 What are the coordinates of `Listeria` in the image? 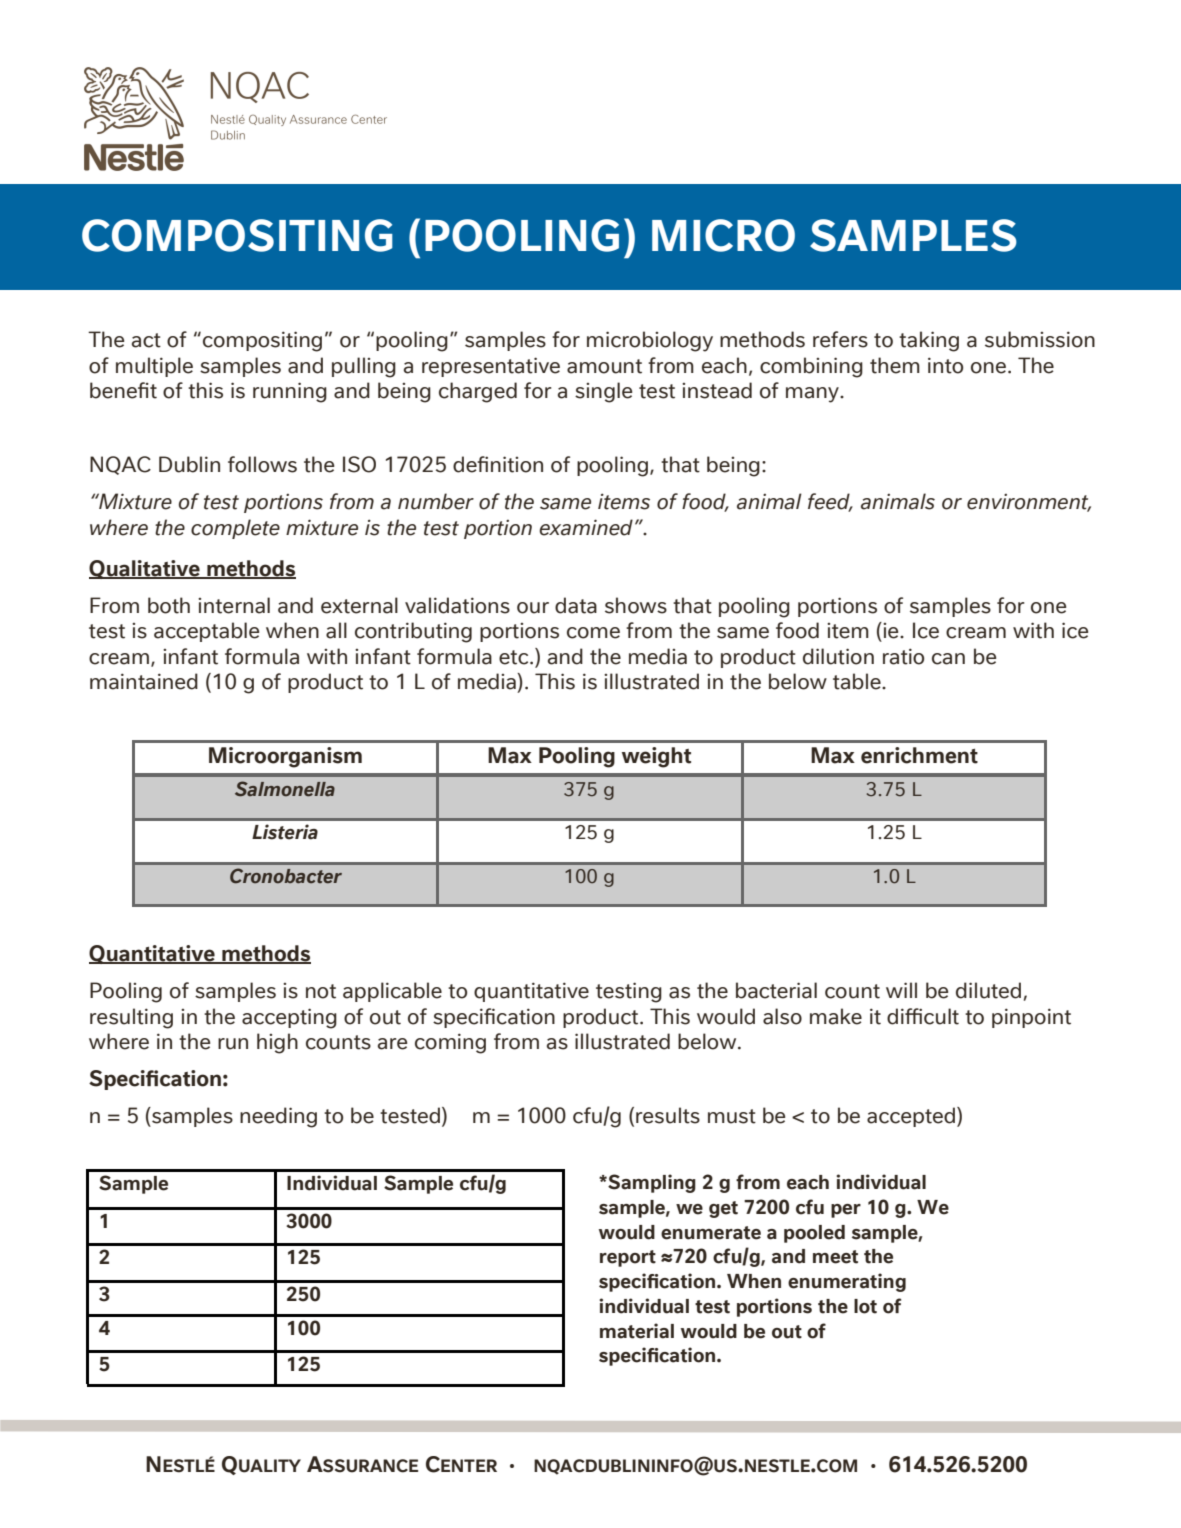 It's located at (285, 832).
